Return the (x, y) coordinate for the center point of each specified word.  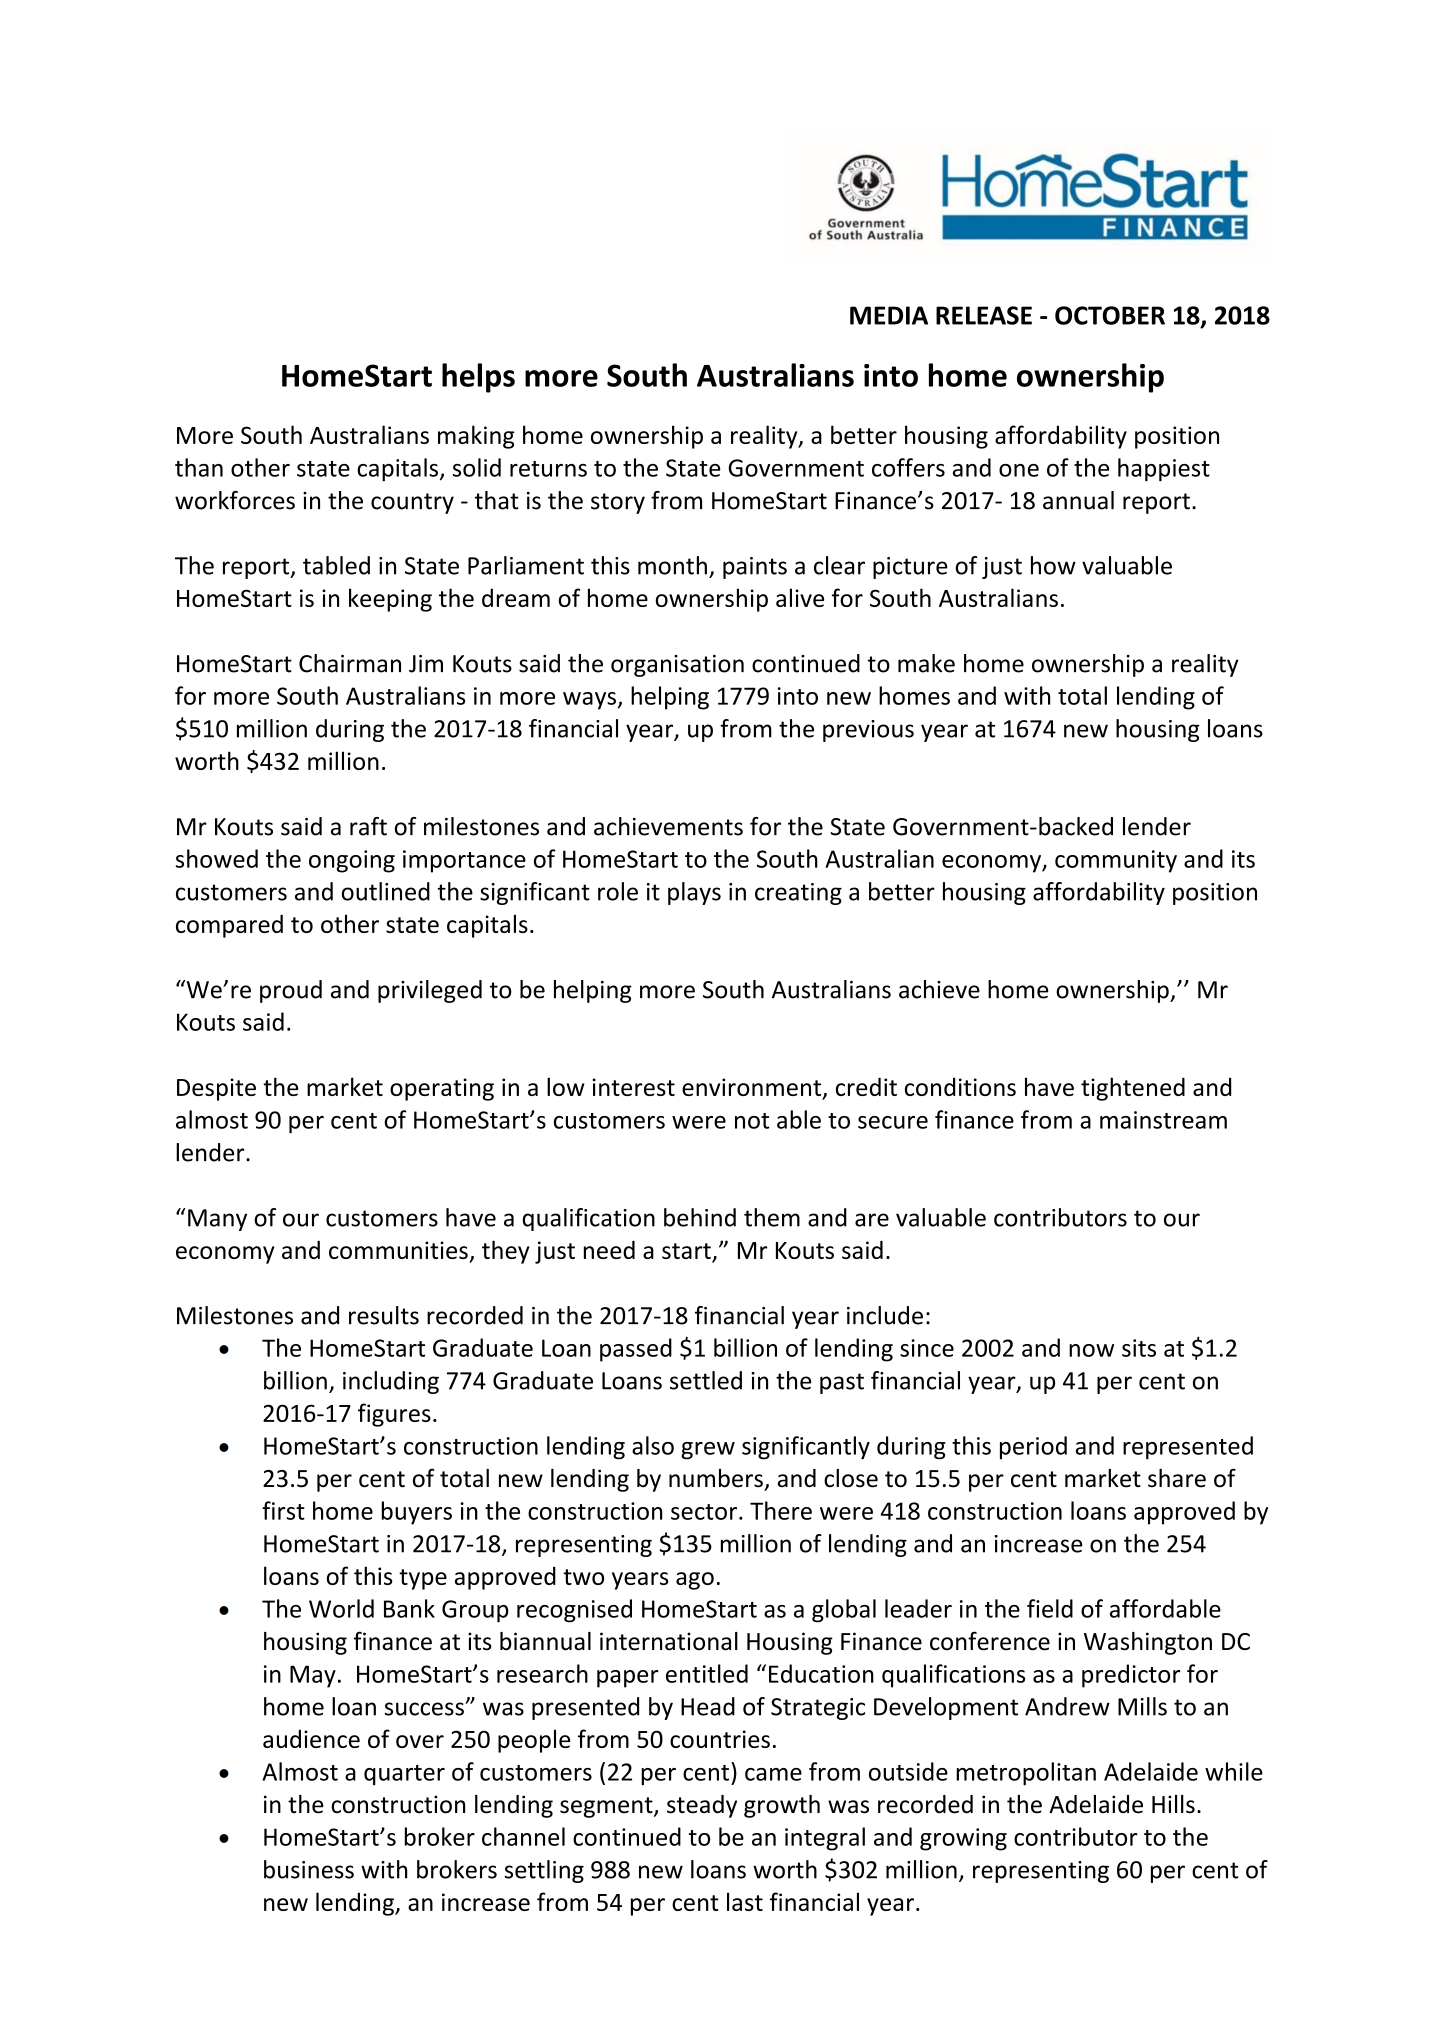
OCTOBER (1110, 315)
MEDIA (889, 315)
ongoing (352, 861)
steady (702, 1806)
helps (478, 378)
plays (694, 893)
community (1116, 861)
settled (706, 1380)
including (391, 1382)
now (1091, 1350)
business (309, 1869)
